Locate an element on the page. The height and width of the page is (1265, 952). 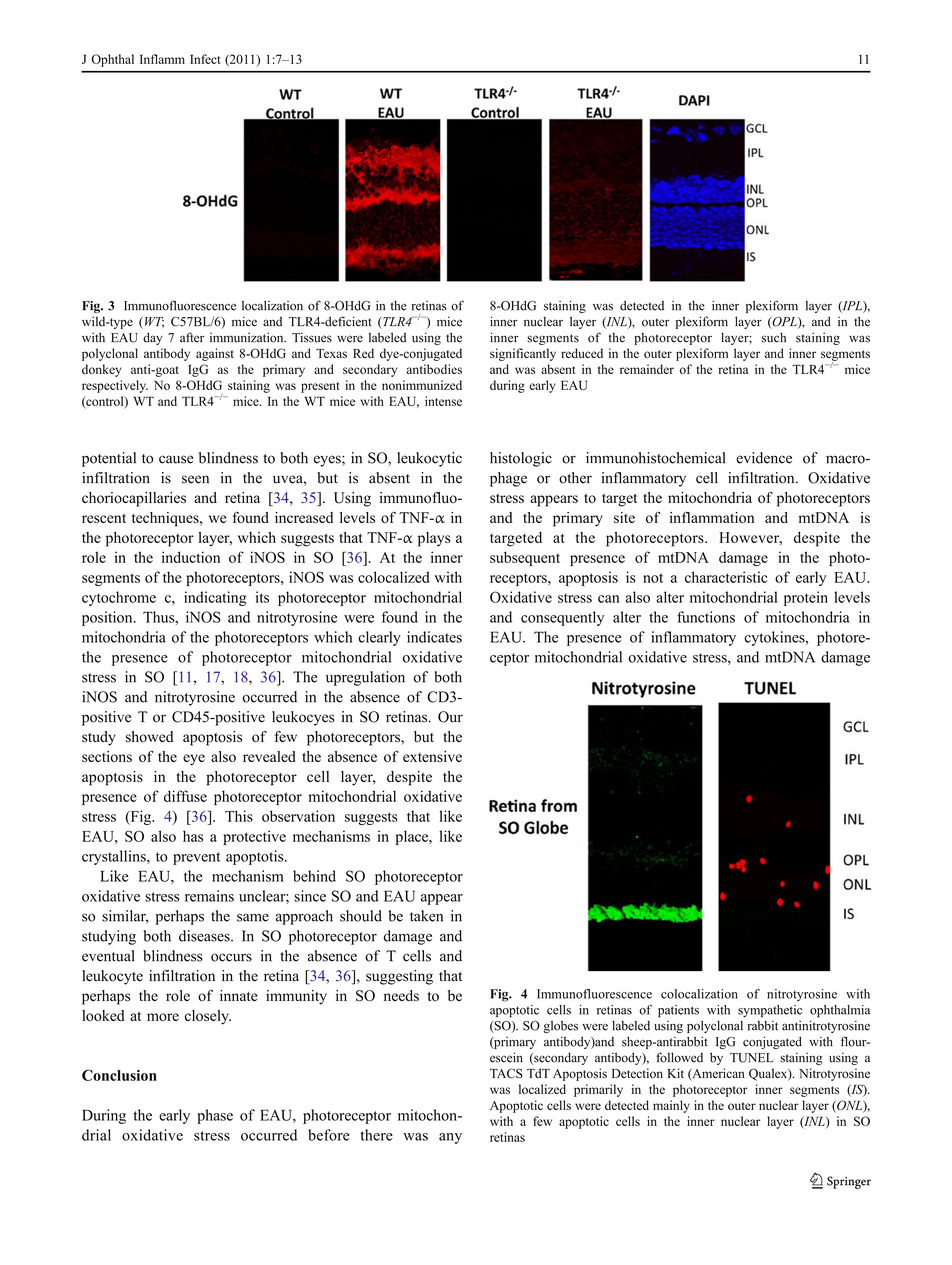
functions is located at coordinates (706, 617).
